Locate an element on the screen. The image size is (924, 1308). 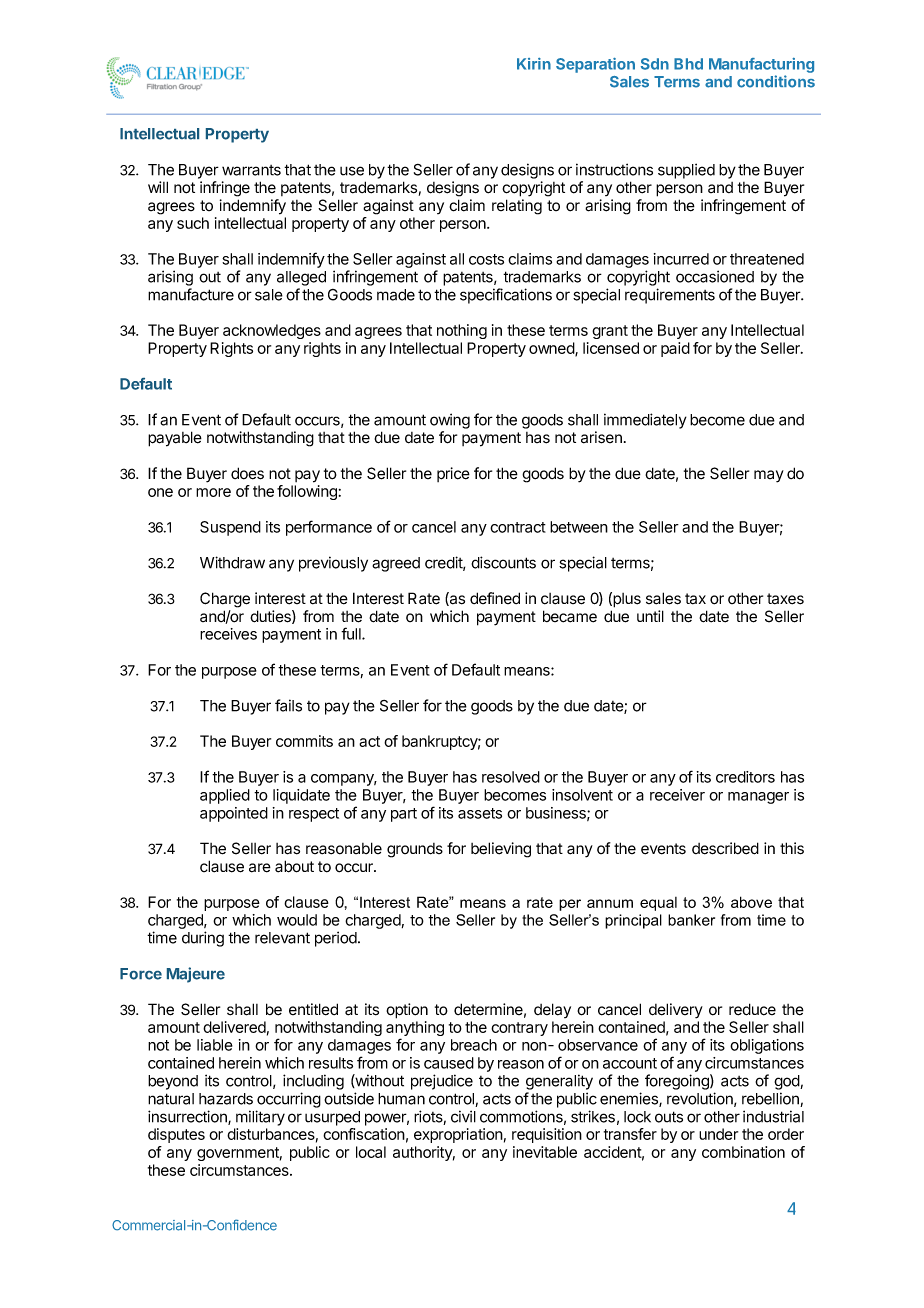
Kirin is located at coordinates (534, 64).
